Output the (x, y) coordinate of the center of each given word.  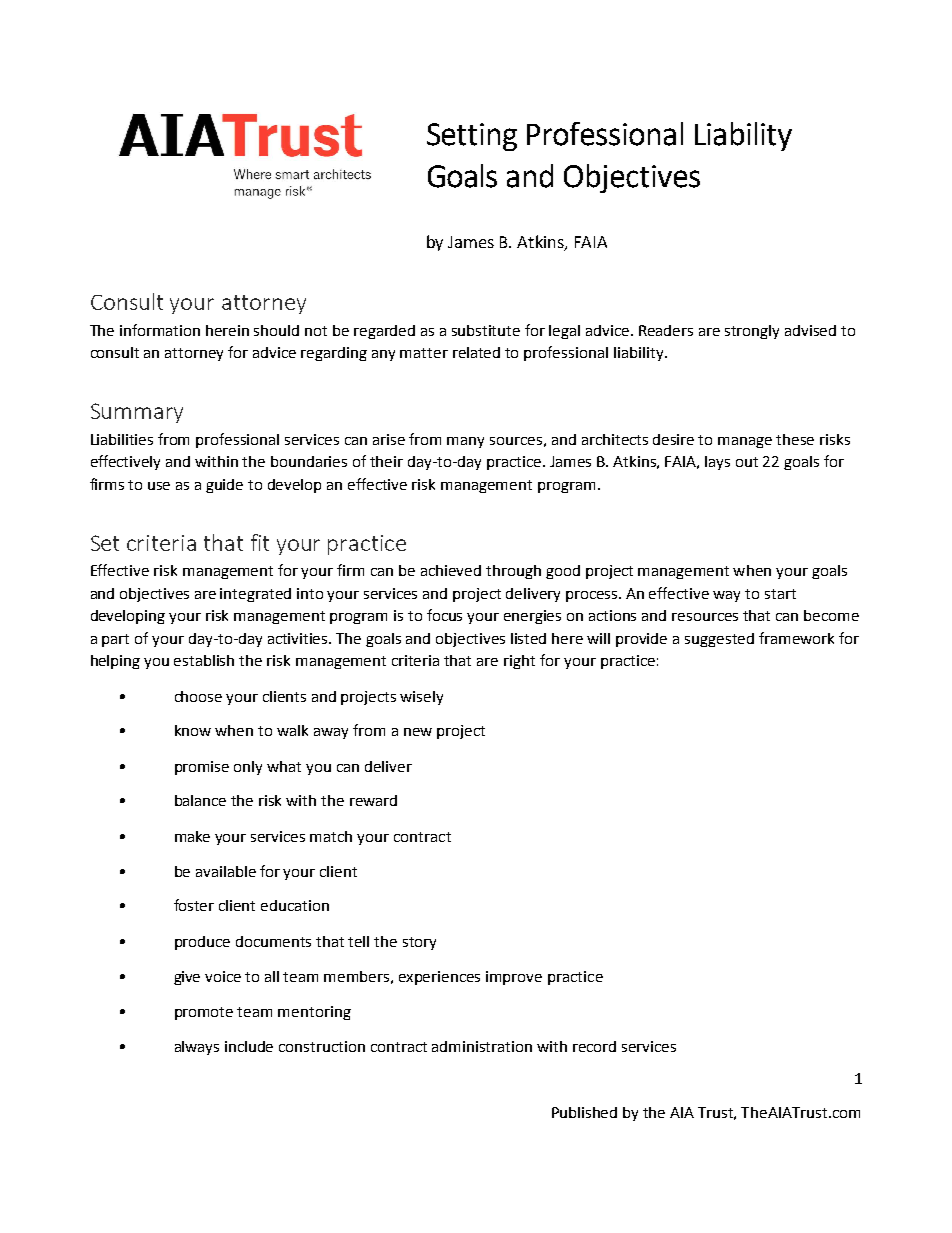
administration (482, 1046)
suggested (719, 640)
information (160, 330)
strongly (752, 332)
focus (444, 615)
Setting (472, 137)
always (197, 1048)
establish (204, 660)
